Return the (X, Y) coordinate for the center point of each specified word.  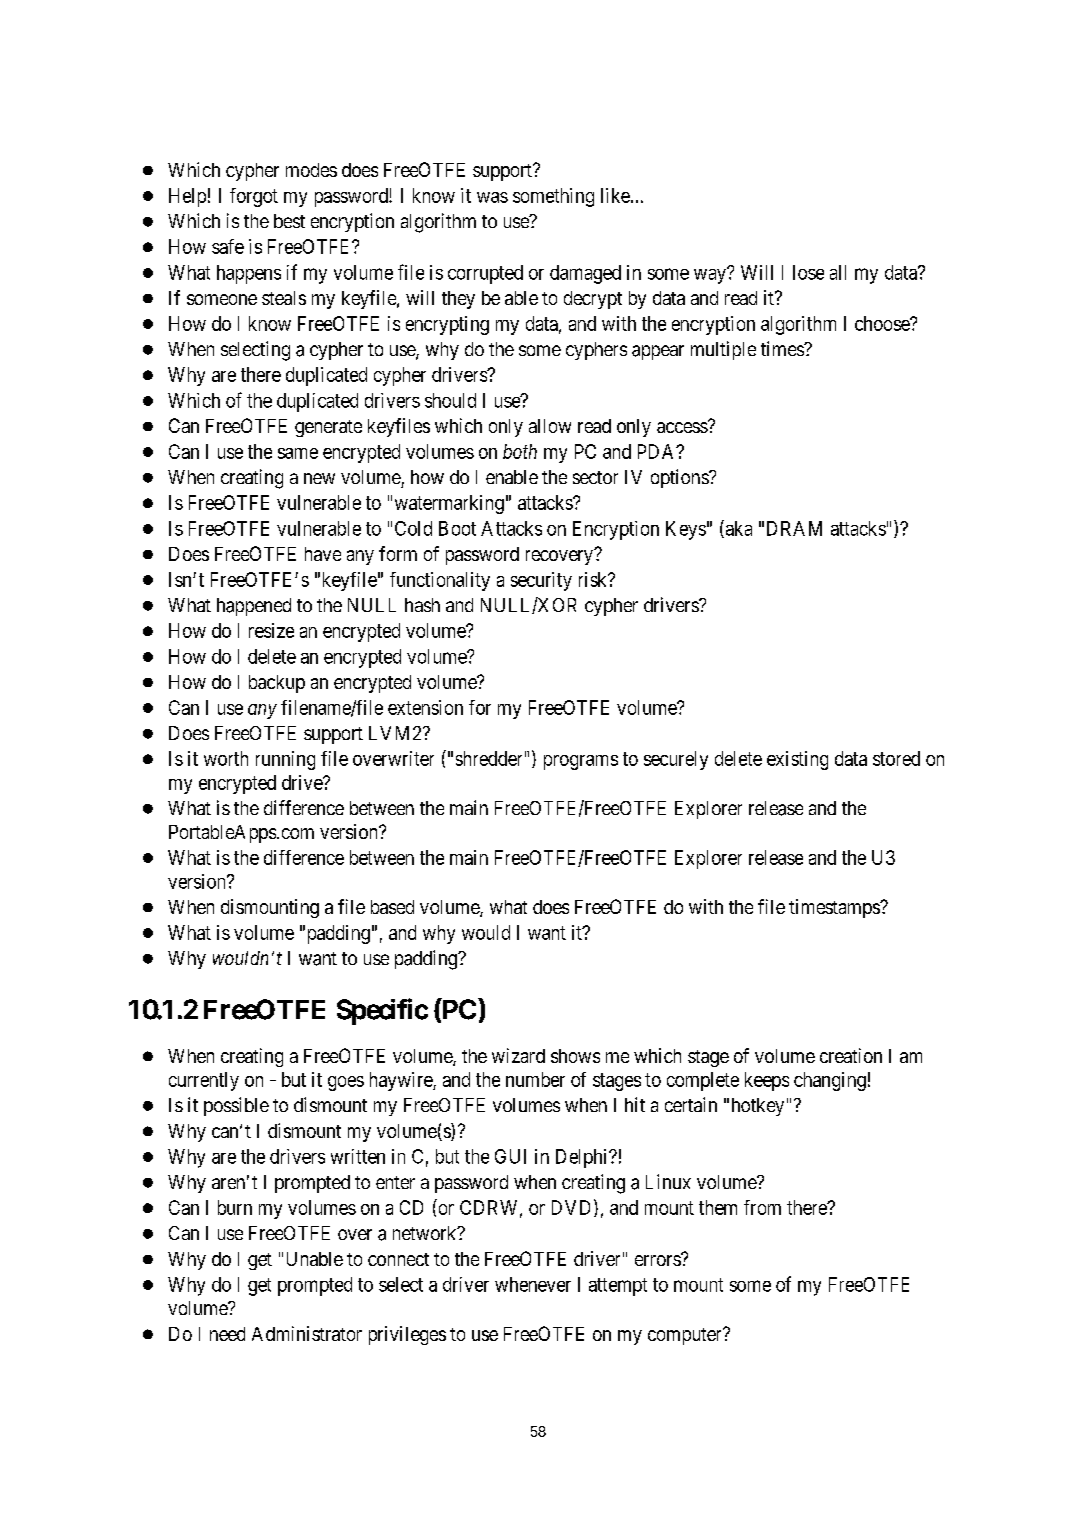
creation (851, 1055)
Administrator (307, 1333)
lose (808, 272)
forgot (254, 197)
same (298, 453)
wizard (518, 1055)
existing (797, 760)
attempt (618, 1287)
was (492, 197)
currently (204, 1081)
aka (737, 529)
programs (581, 762)
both (520, 451)
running (285, 760)
